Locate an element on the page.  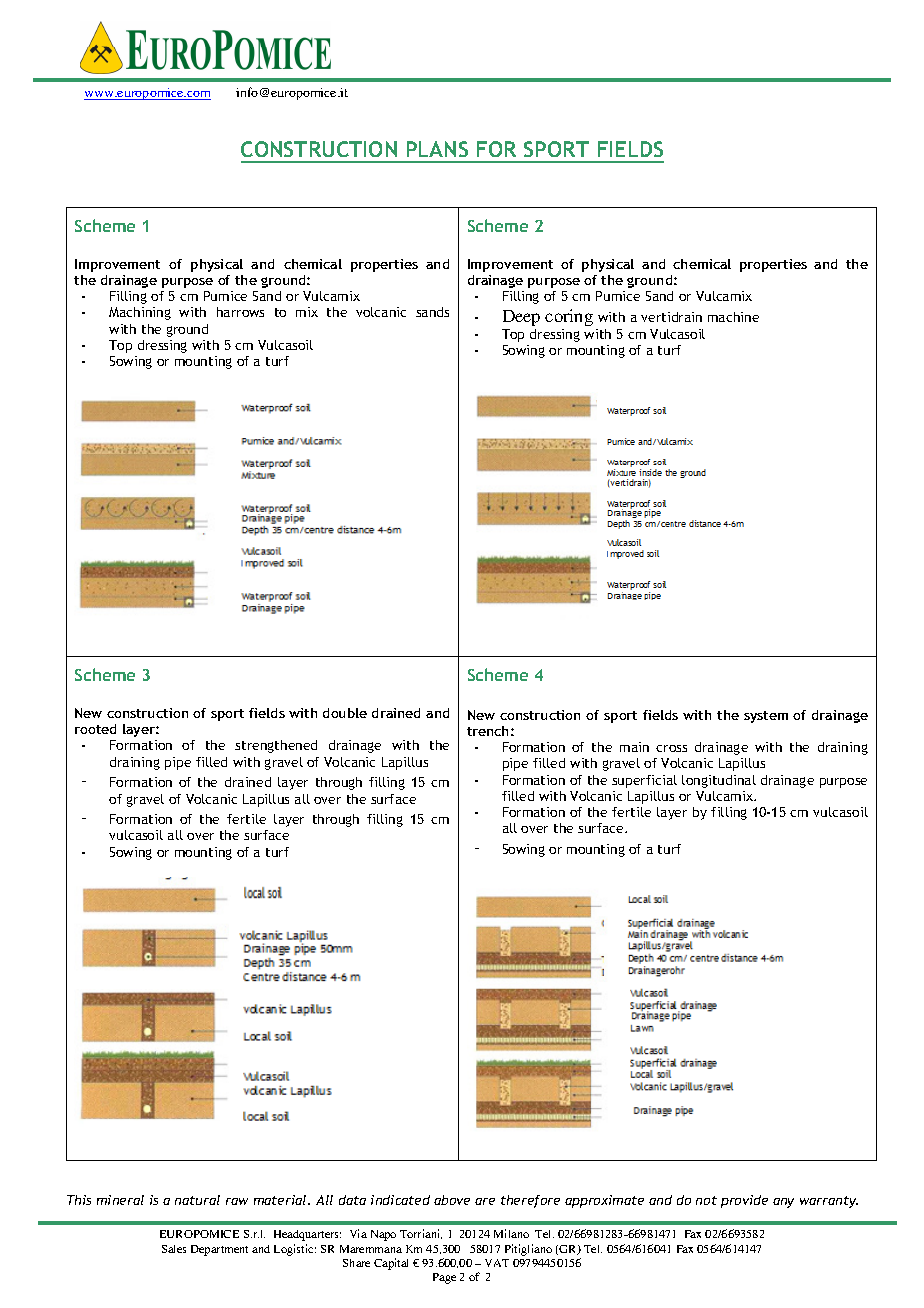
Deep is located at coordinates (521, 318).
